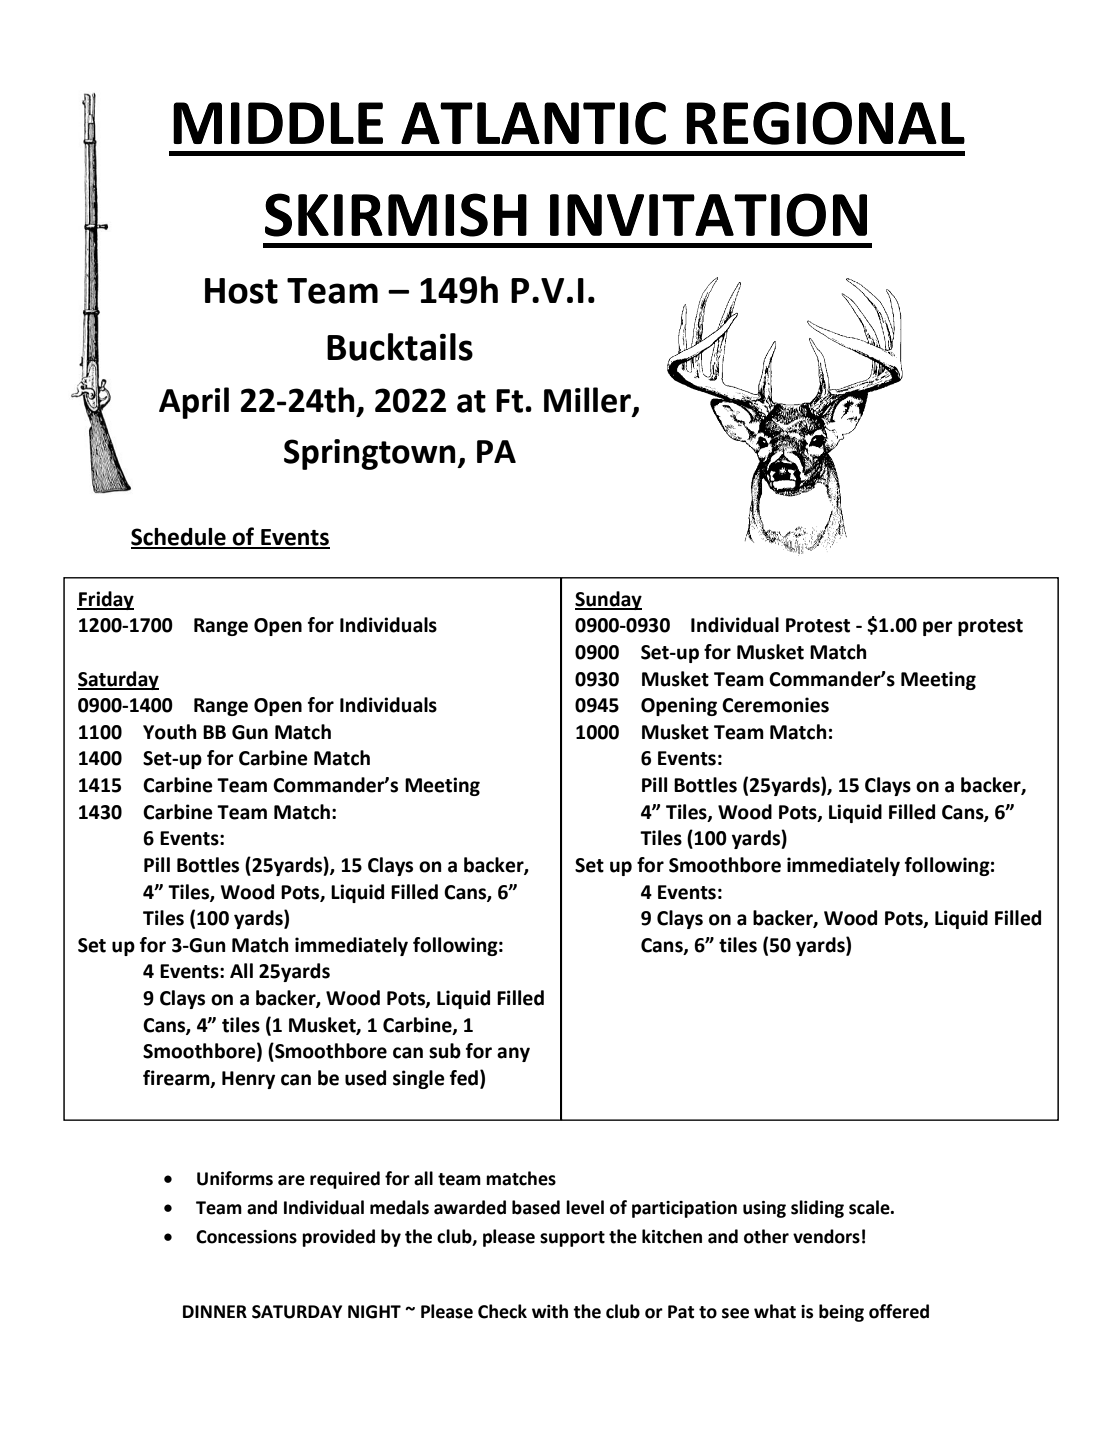 Image resolution: width=1112 pixels, height=1439 pixels. What do you see at coordinates (775, 705) in the screenshot?
I see `Ceremonies` at bounding box center [775, 705].
